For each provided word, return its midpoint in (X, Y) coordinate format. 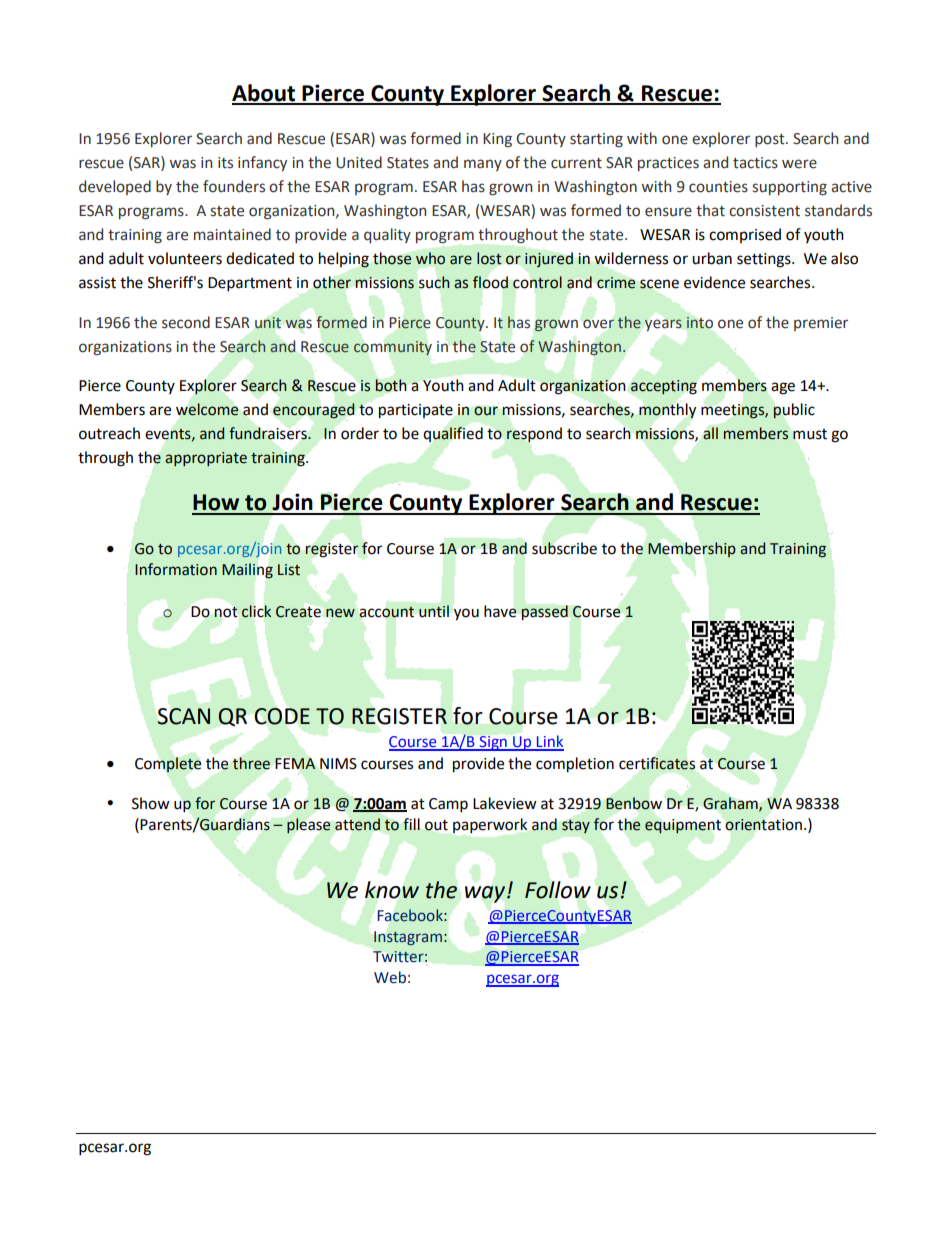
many (483, 165)
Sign (493, 743)
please (309, 826)
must (810, 434)
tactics (755, 163)
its (225, 163)
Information (176, 569)
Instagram (408, 938)
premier (821, 324)
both (391, 385)
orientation (763, 825)
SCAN (184, 716)
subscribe (564, 548)
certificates (657, 763)
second (186, 322)
